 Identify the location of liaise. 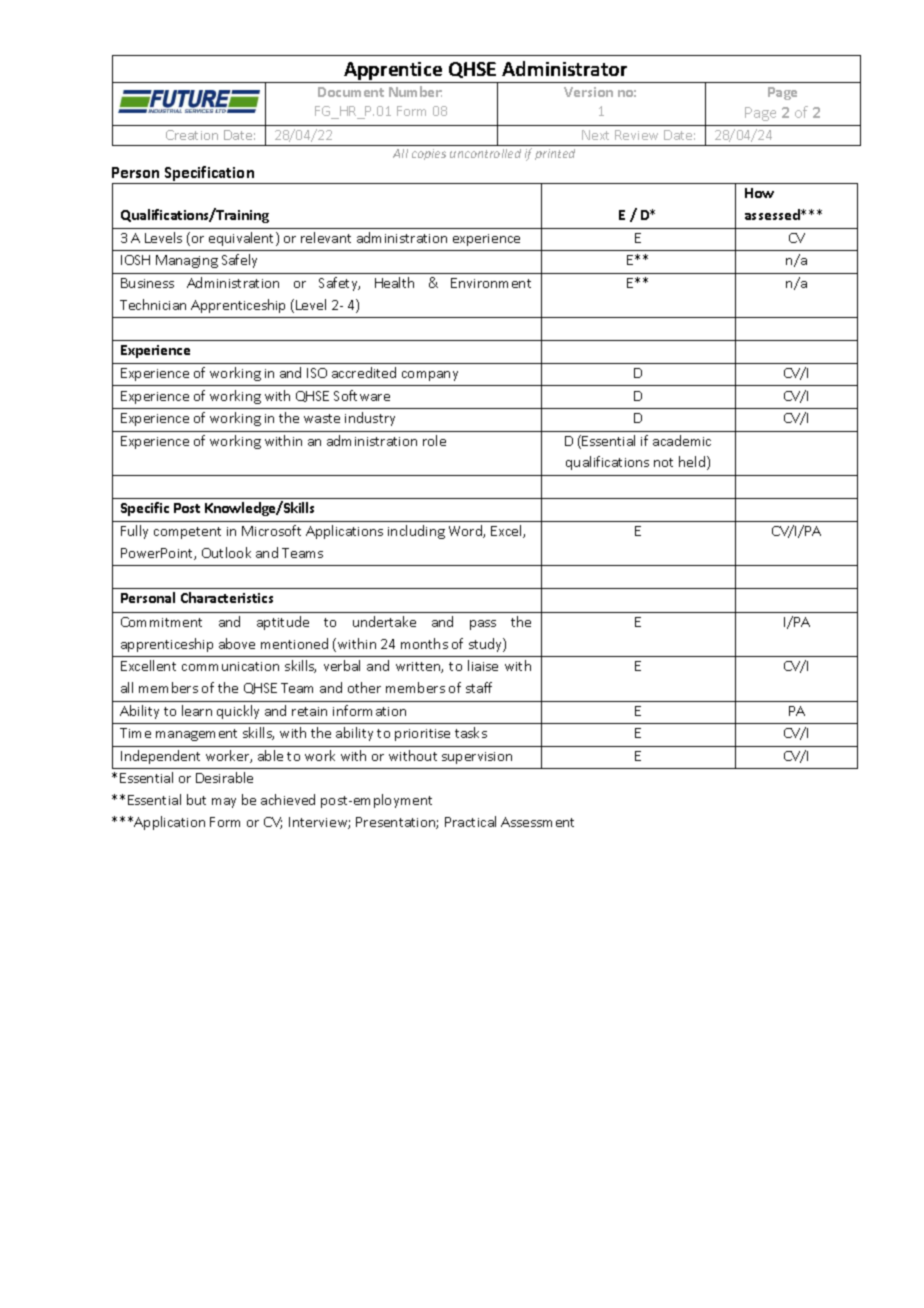
(483, 665).
